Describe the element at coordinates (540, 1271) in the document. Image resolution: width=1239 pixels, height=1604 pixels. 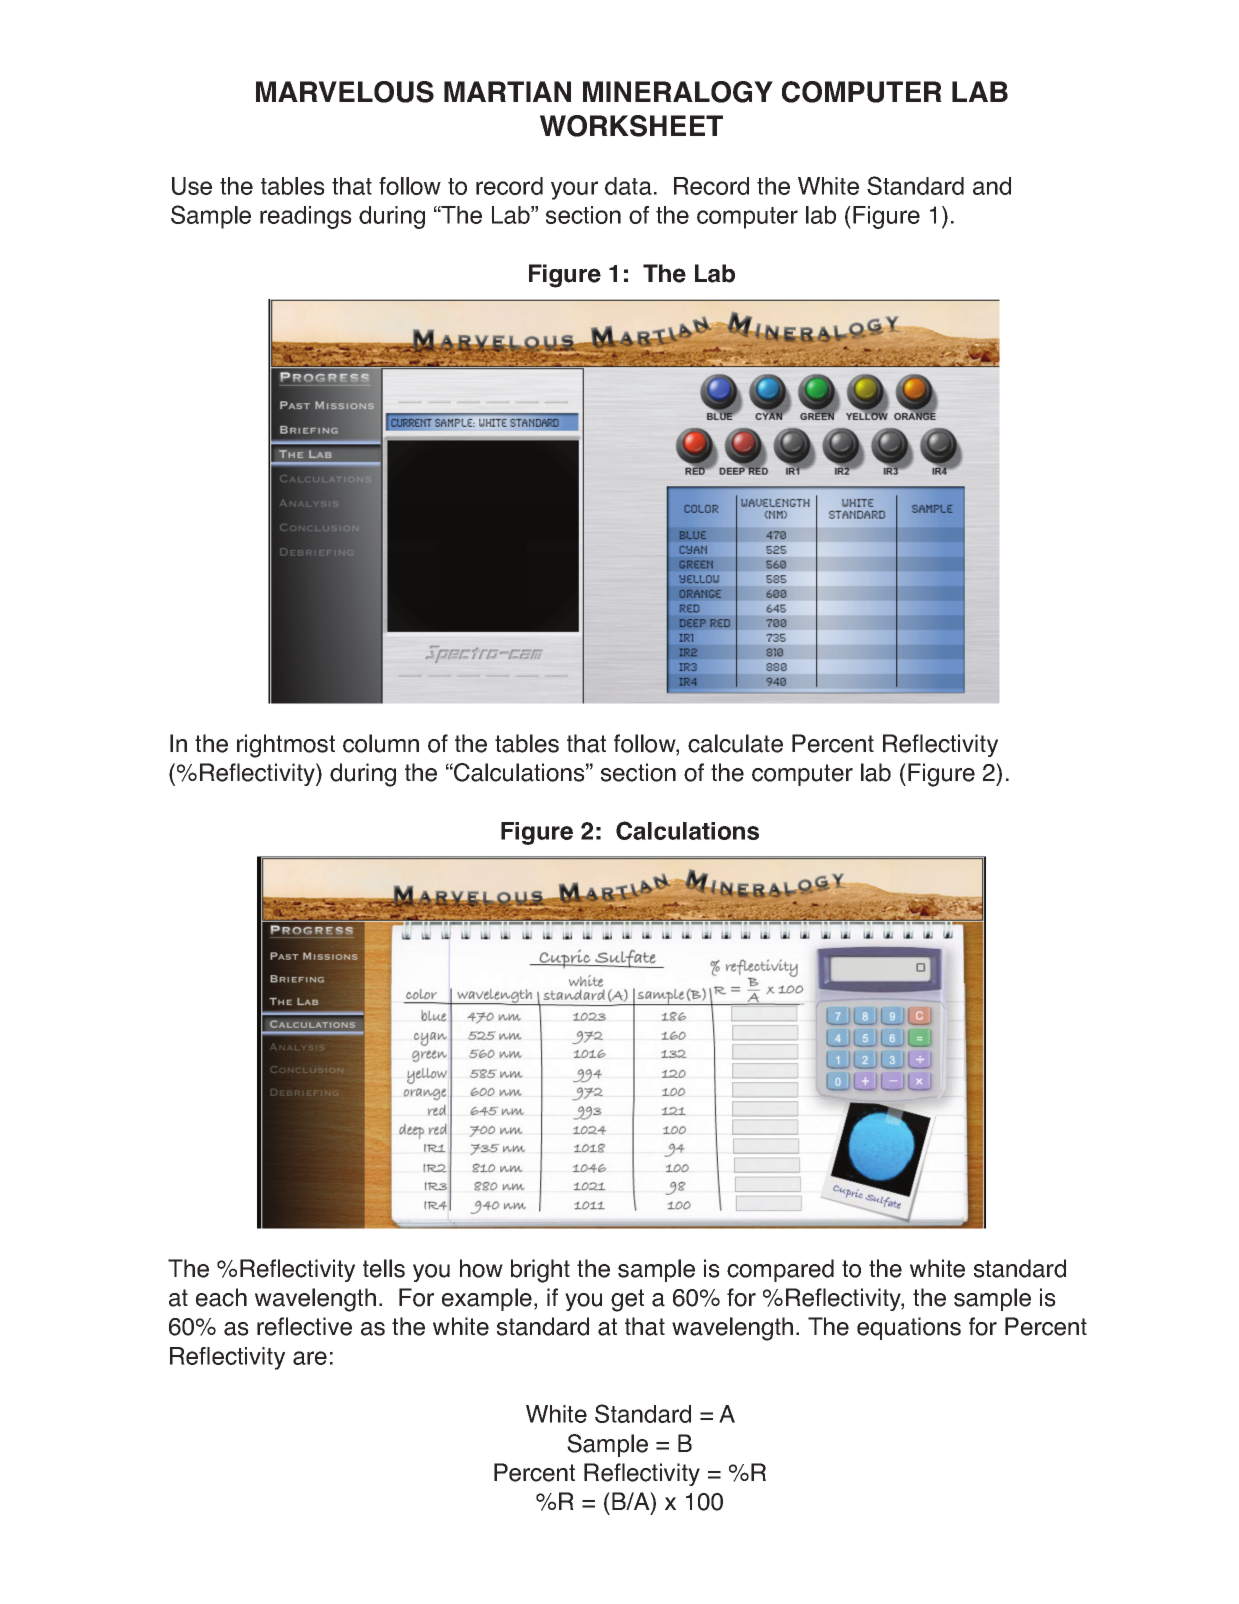
I see `bright` at that location.
